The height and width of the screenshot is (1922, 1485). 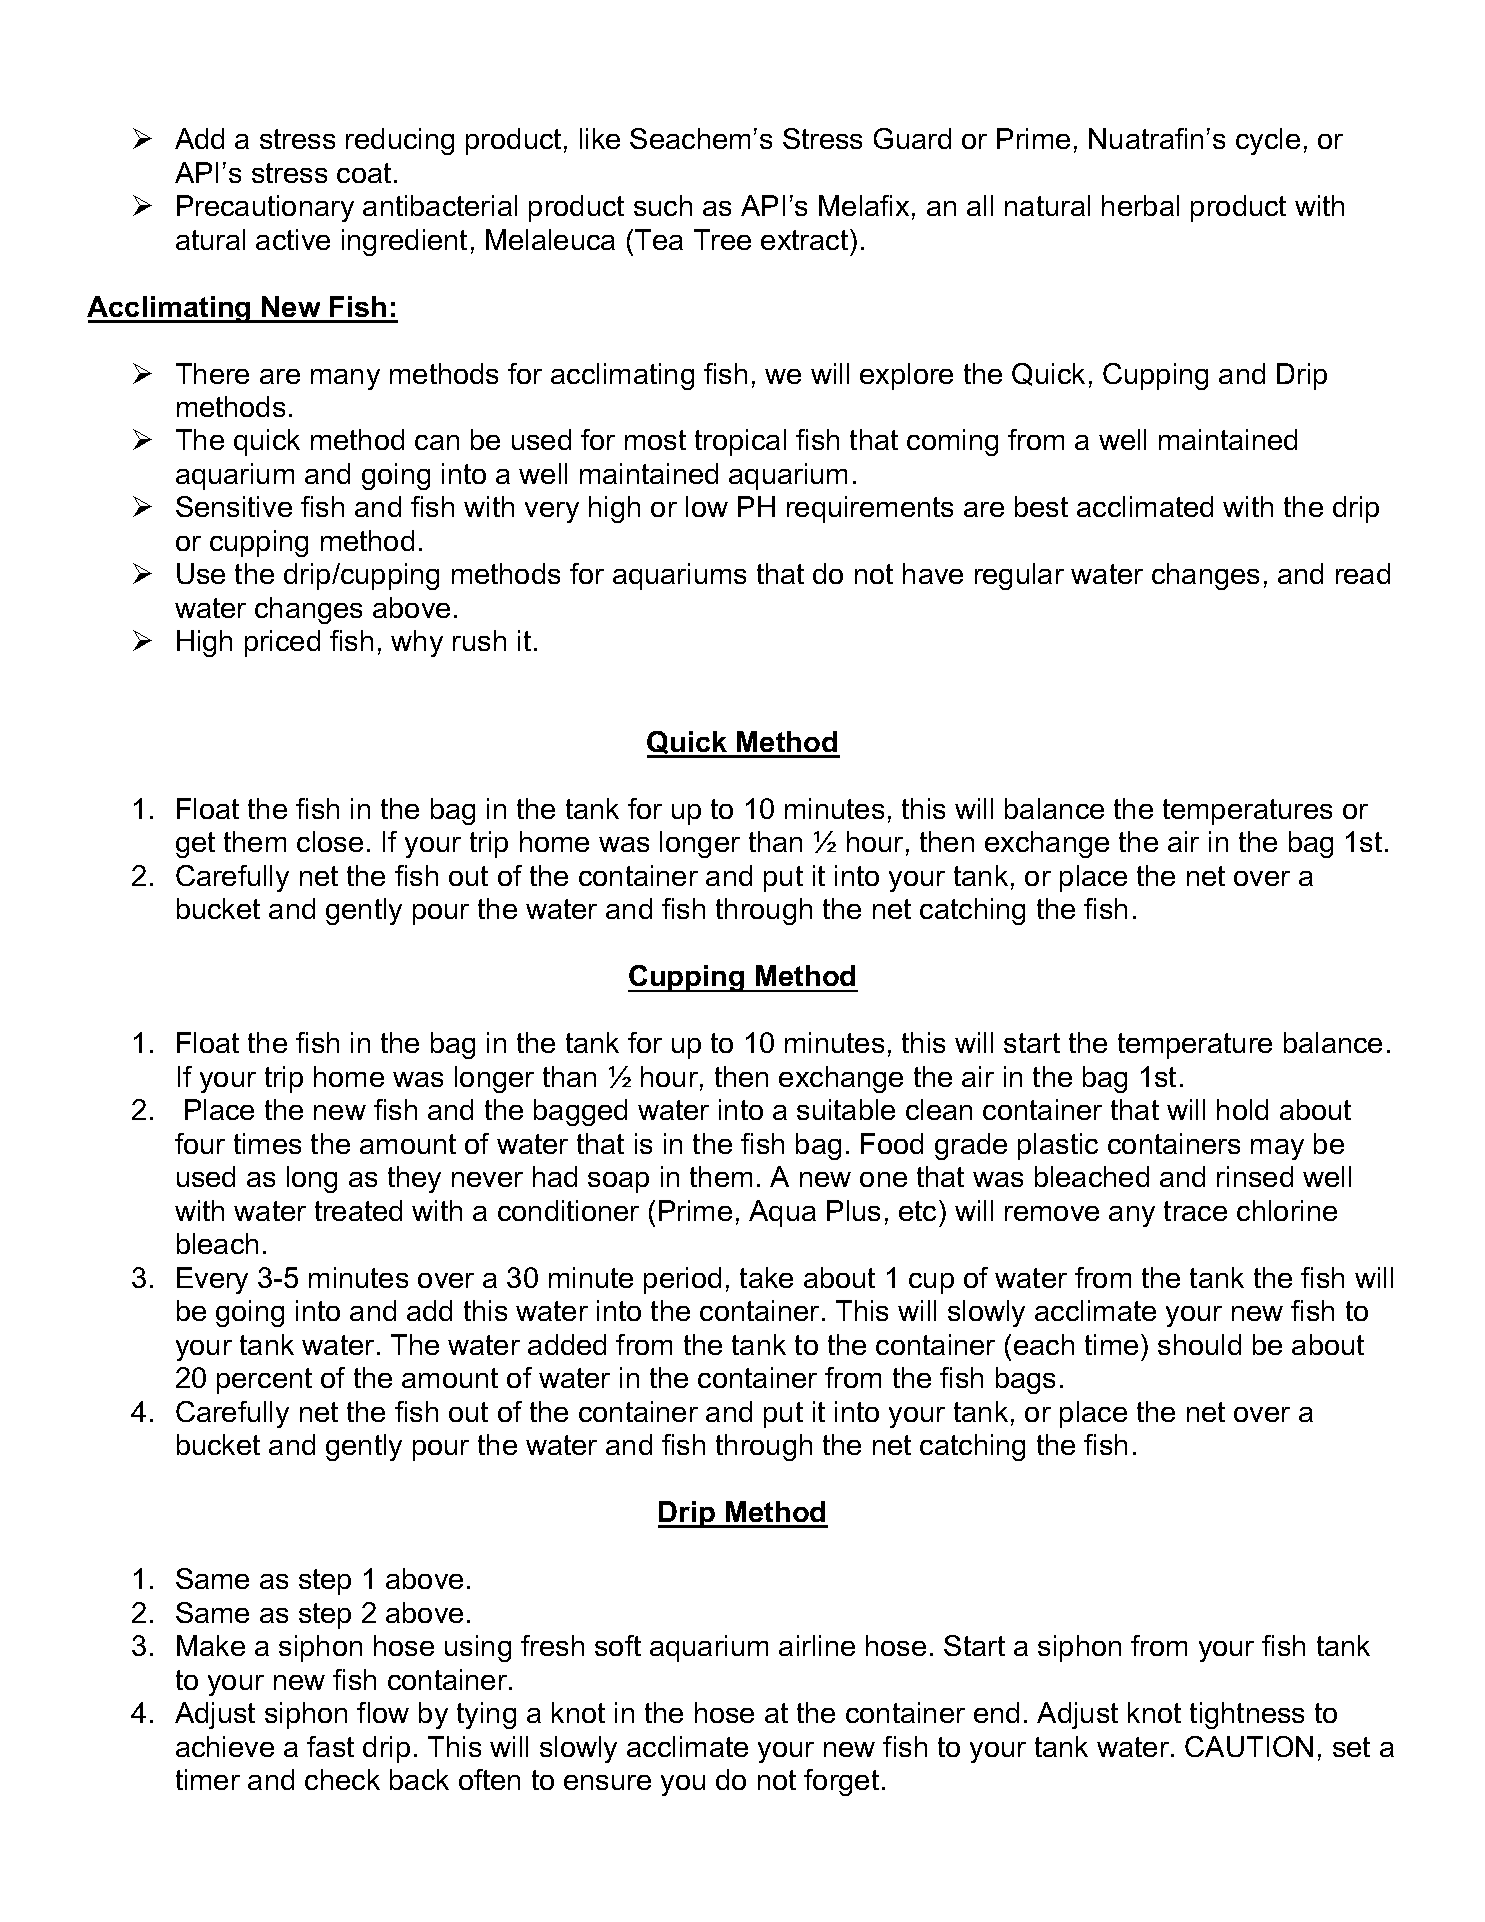 I want to click on fast, so click(x=330, y=1746).
